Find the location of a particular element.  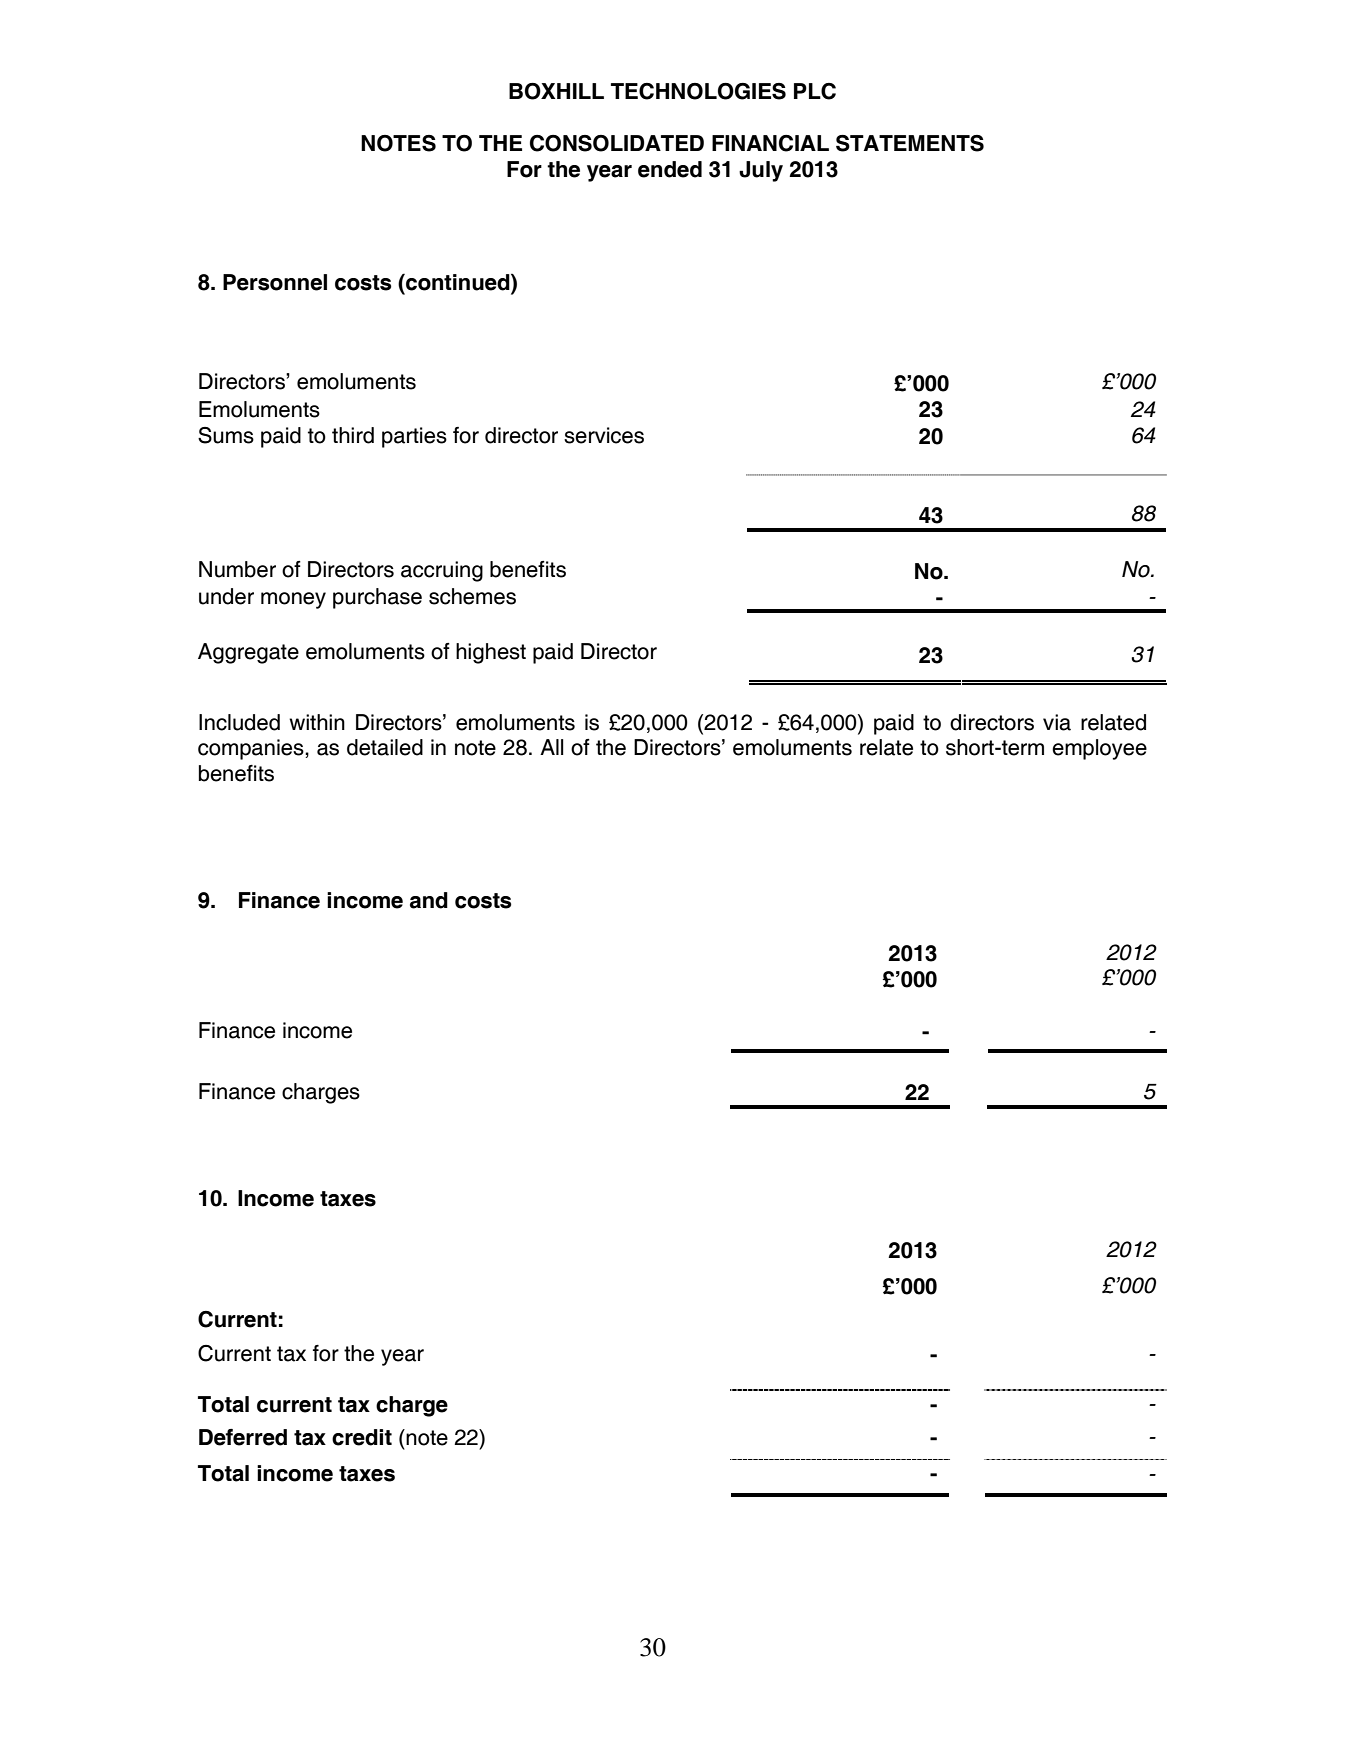

credit is located at coordinates (362, 1437).
